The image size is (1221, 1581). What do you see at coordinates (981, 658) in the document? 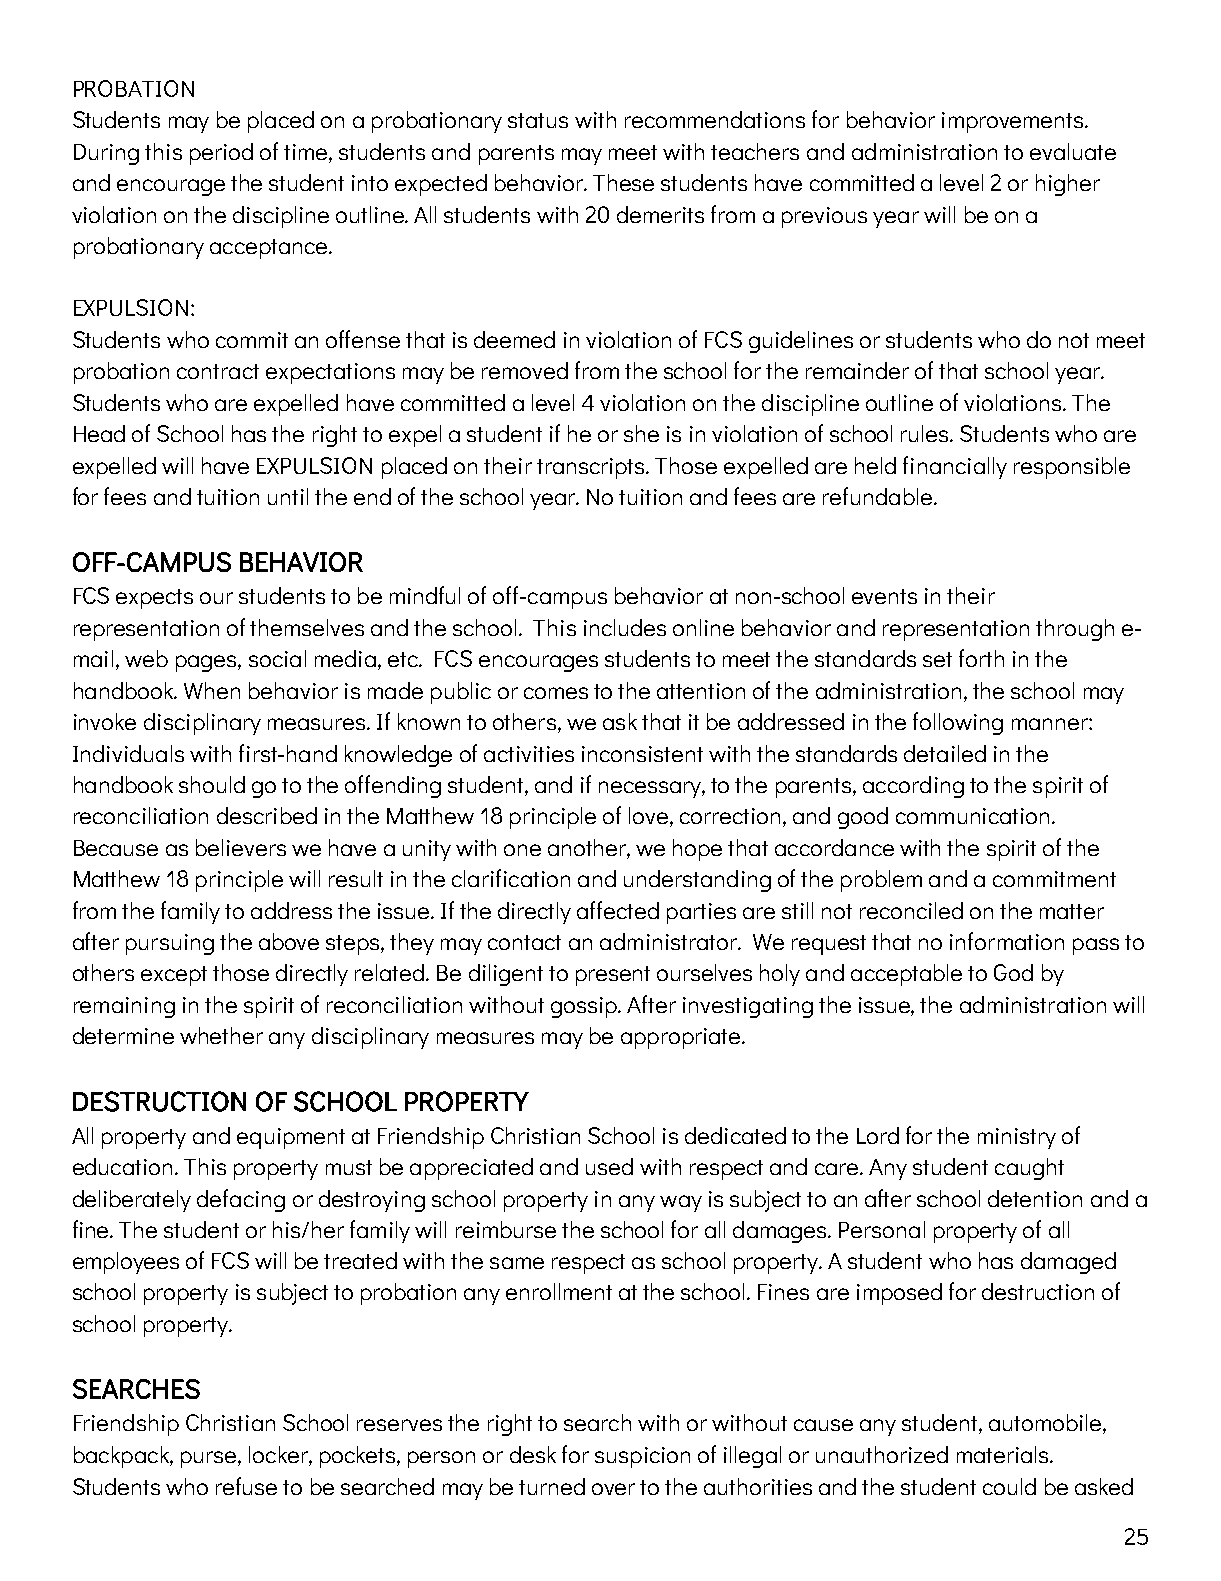
I see `forth` at bounding box center [981, 658].
